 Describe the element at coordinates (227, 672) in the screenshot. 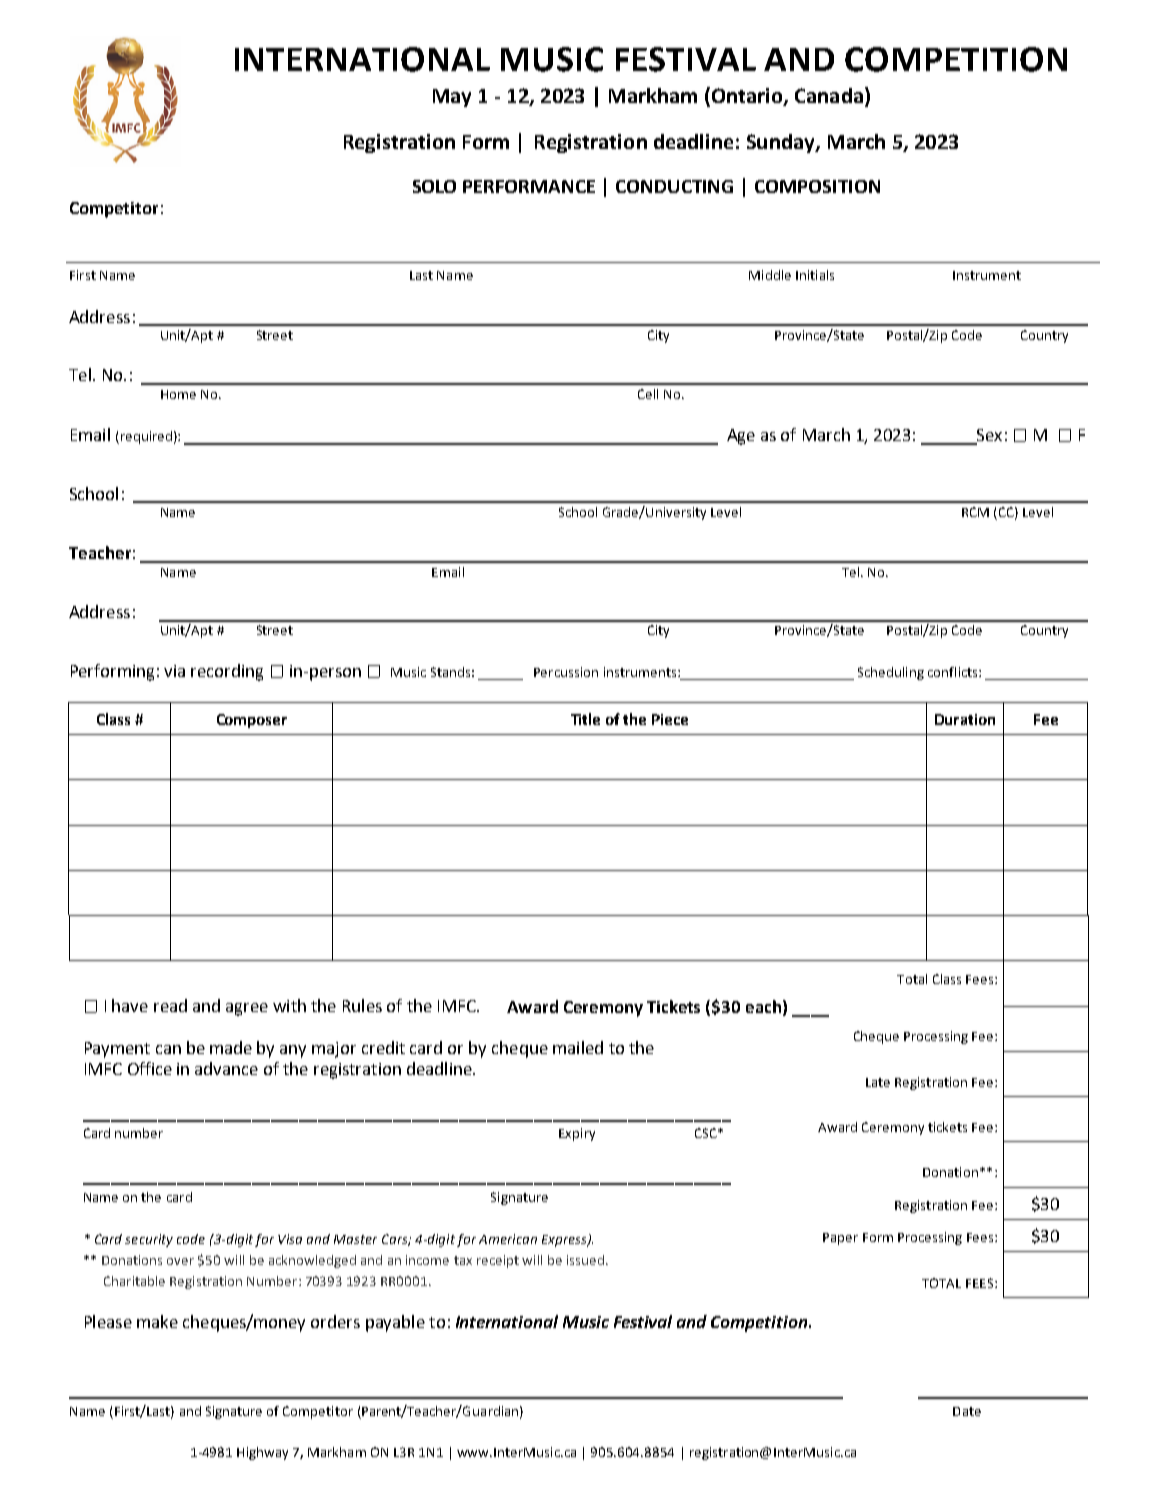

I see `recording` at that location.
